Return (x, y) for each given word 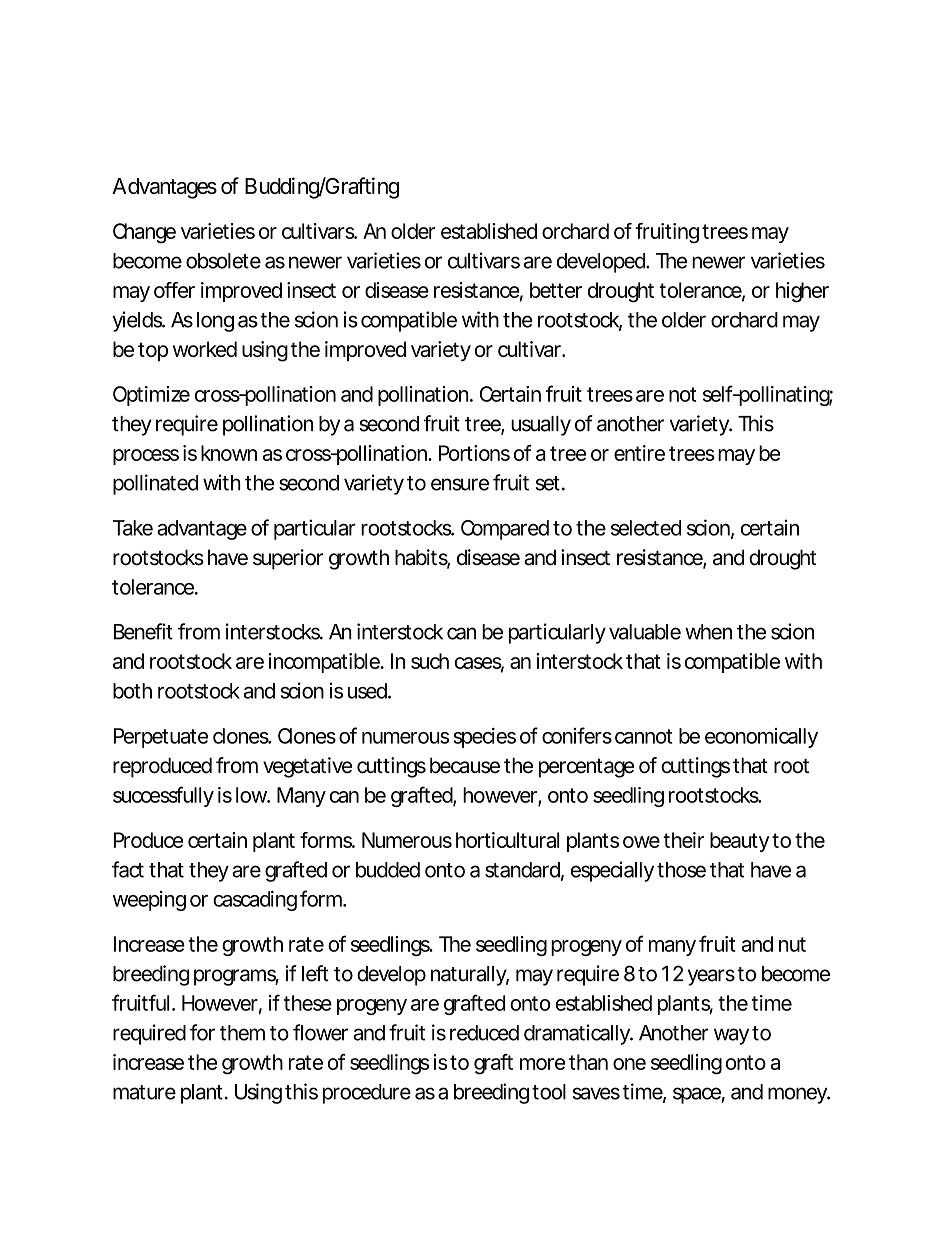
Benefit (143, 631)
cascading (255, 901)
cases (479, 664)
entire (639, 453)
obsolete (223, 261)
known (229, 453)
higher (802, 292)
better (556, 290)
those (681, 870)
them (242, 1033)
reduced (484, 1033)
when (708, 632)
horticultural (508, 840)
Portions (474, 453)
